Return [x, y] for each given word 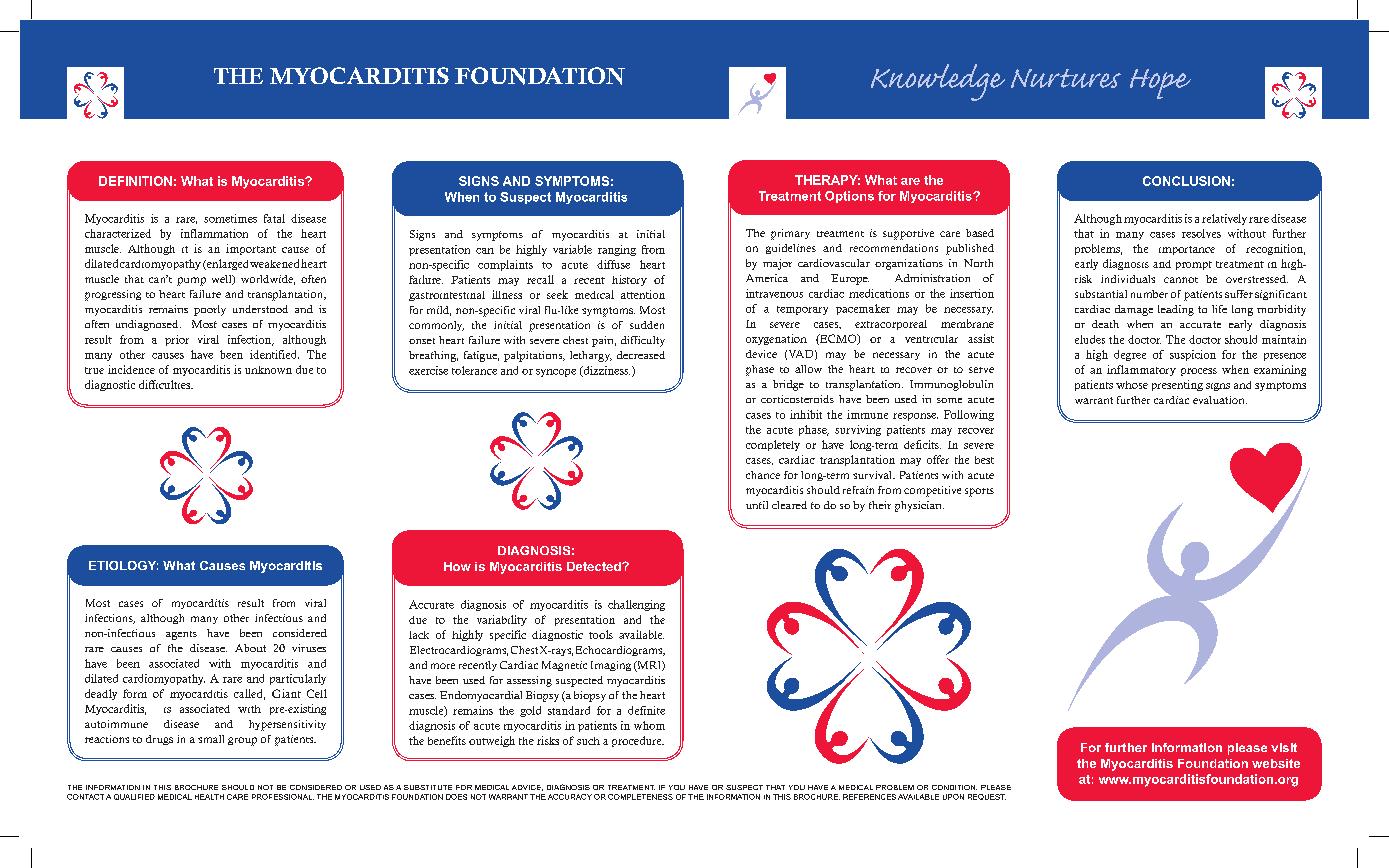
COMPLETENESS [640, 797]
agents [181, 635]
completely [773, 445]
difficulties [166, 384]
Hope [1160, 84]
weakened [274, 263]
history [629, 280]
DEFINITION [135, 181]
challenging [636, 605]
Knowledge [938, 82]
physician [919, 506]
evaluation [1220, 400]
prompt [1194, 265]
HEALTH [209, 797]
